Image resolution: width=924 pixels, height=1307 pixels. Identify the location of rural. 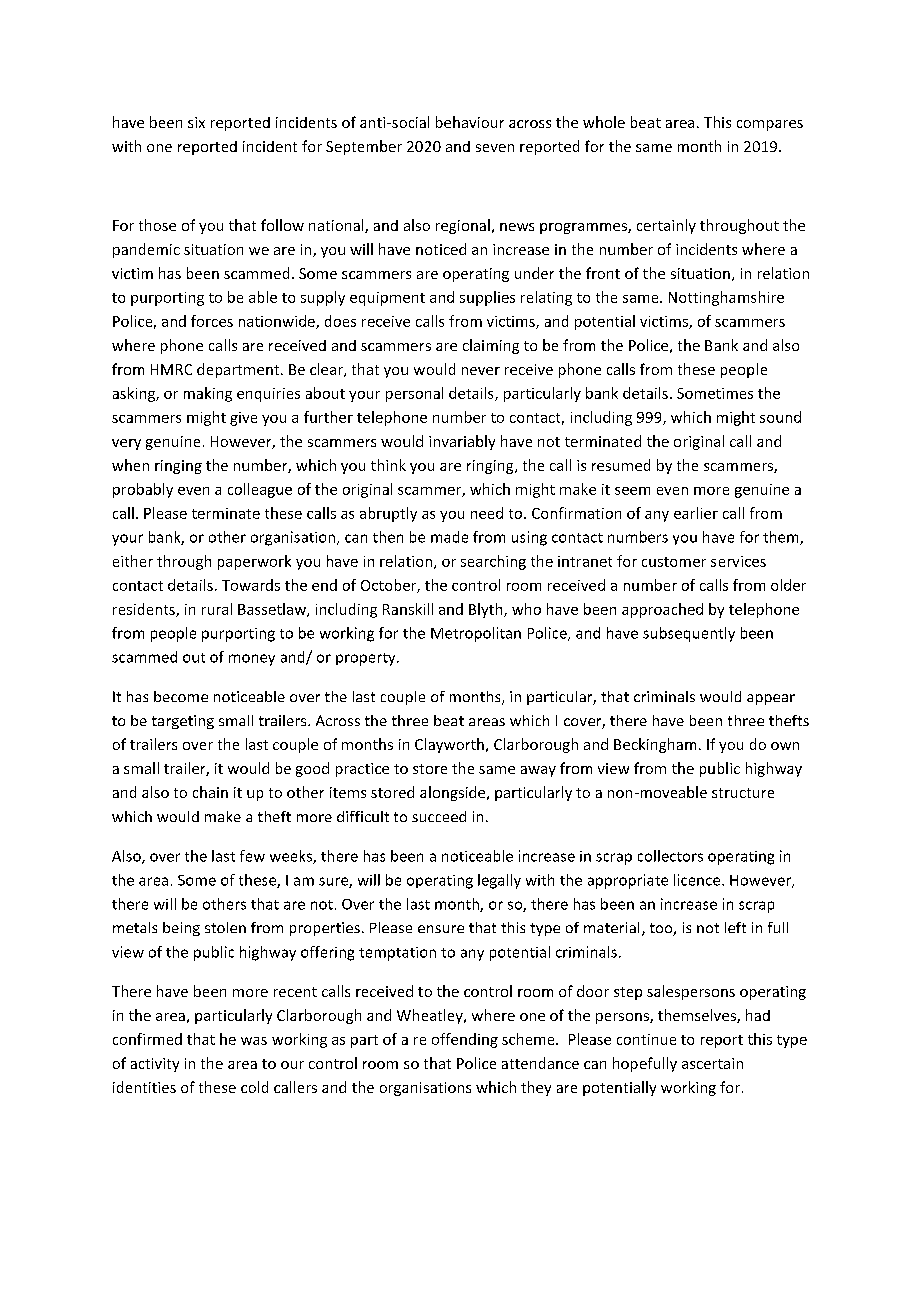
(217, 609).
